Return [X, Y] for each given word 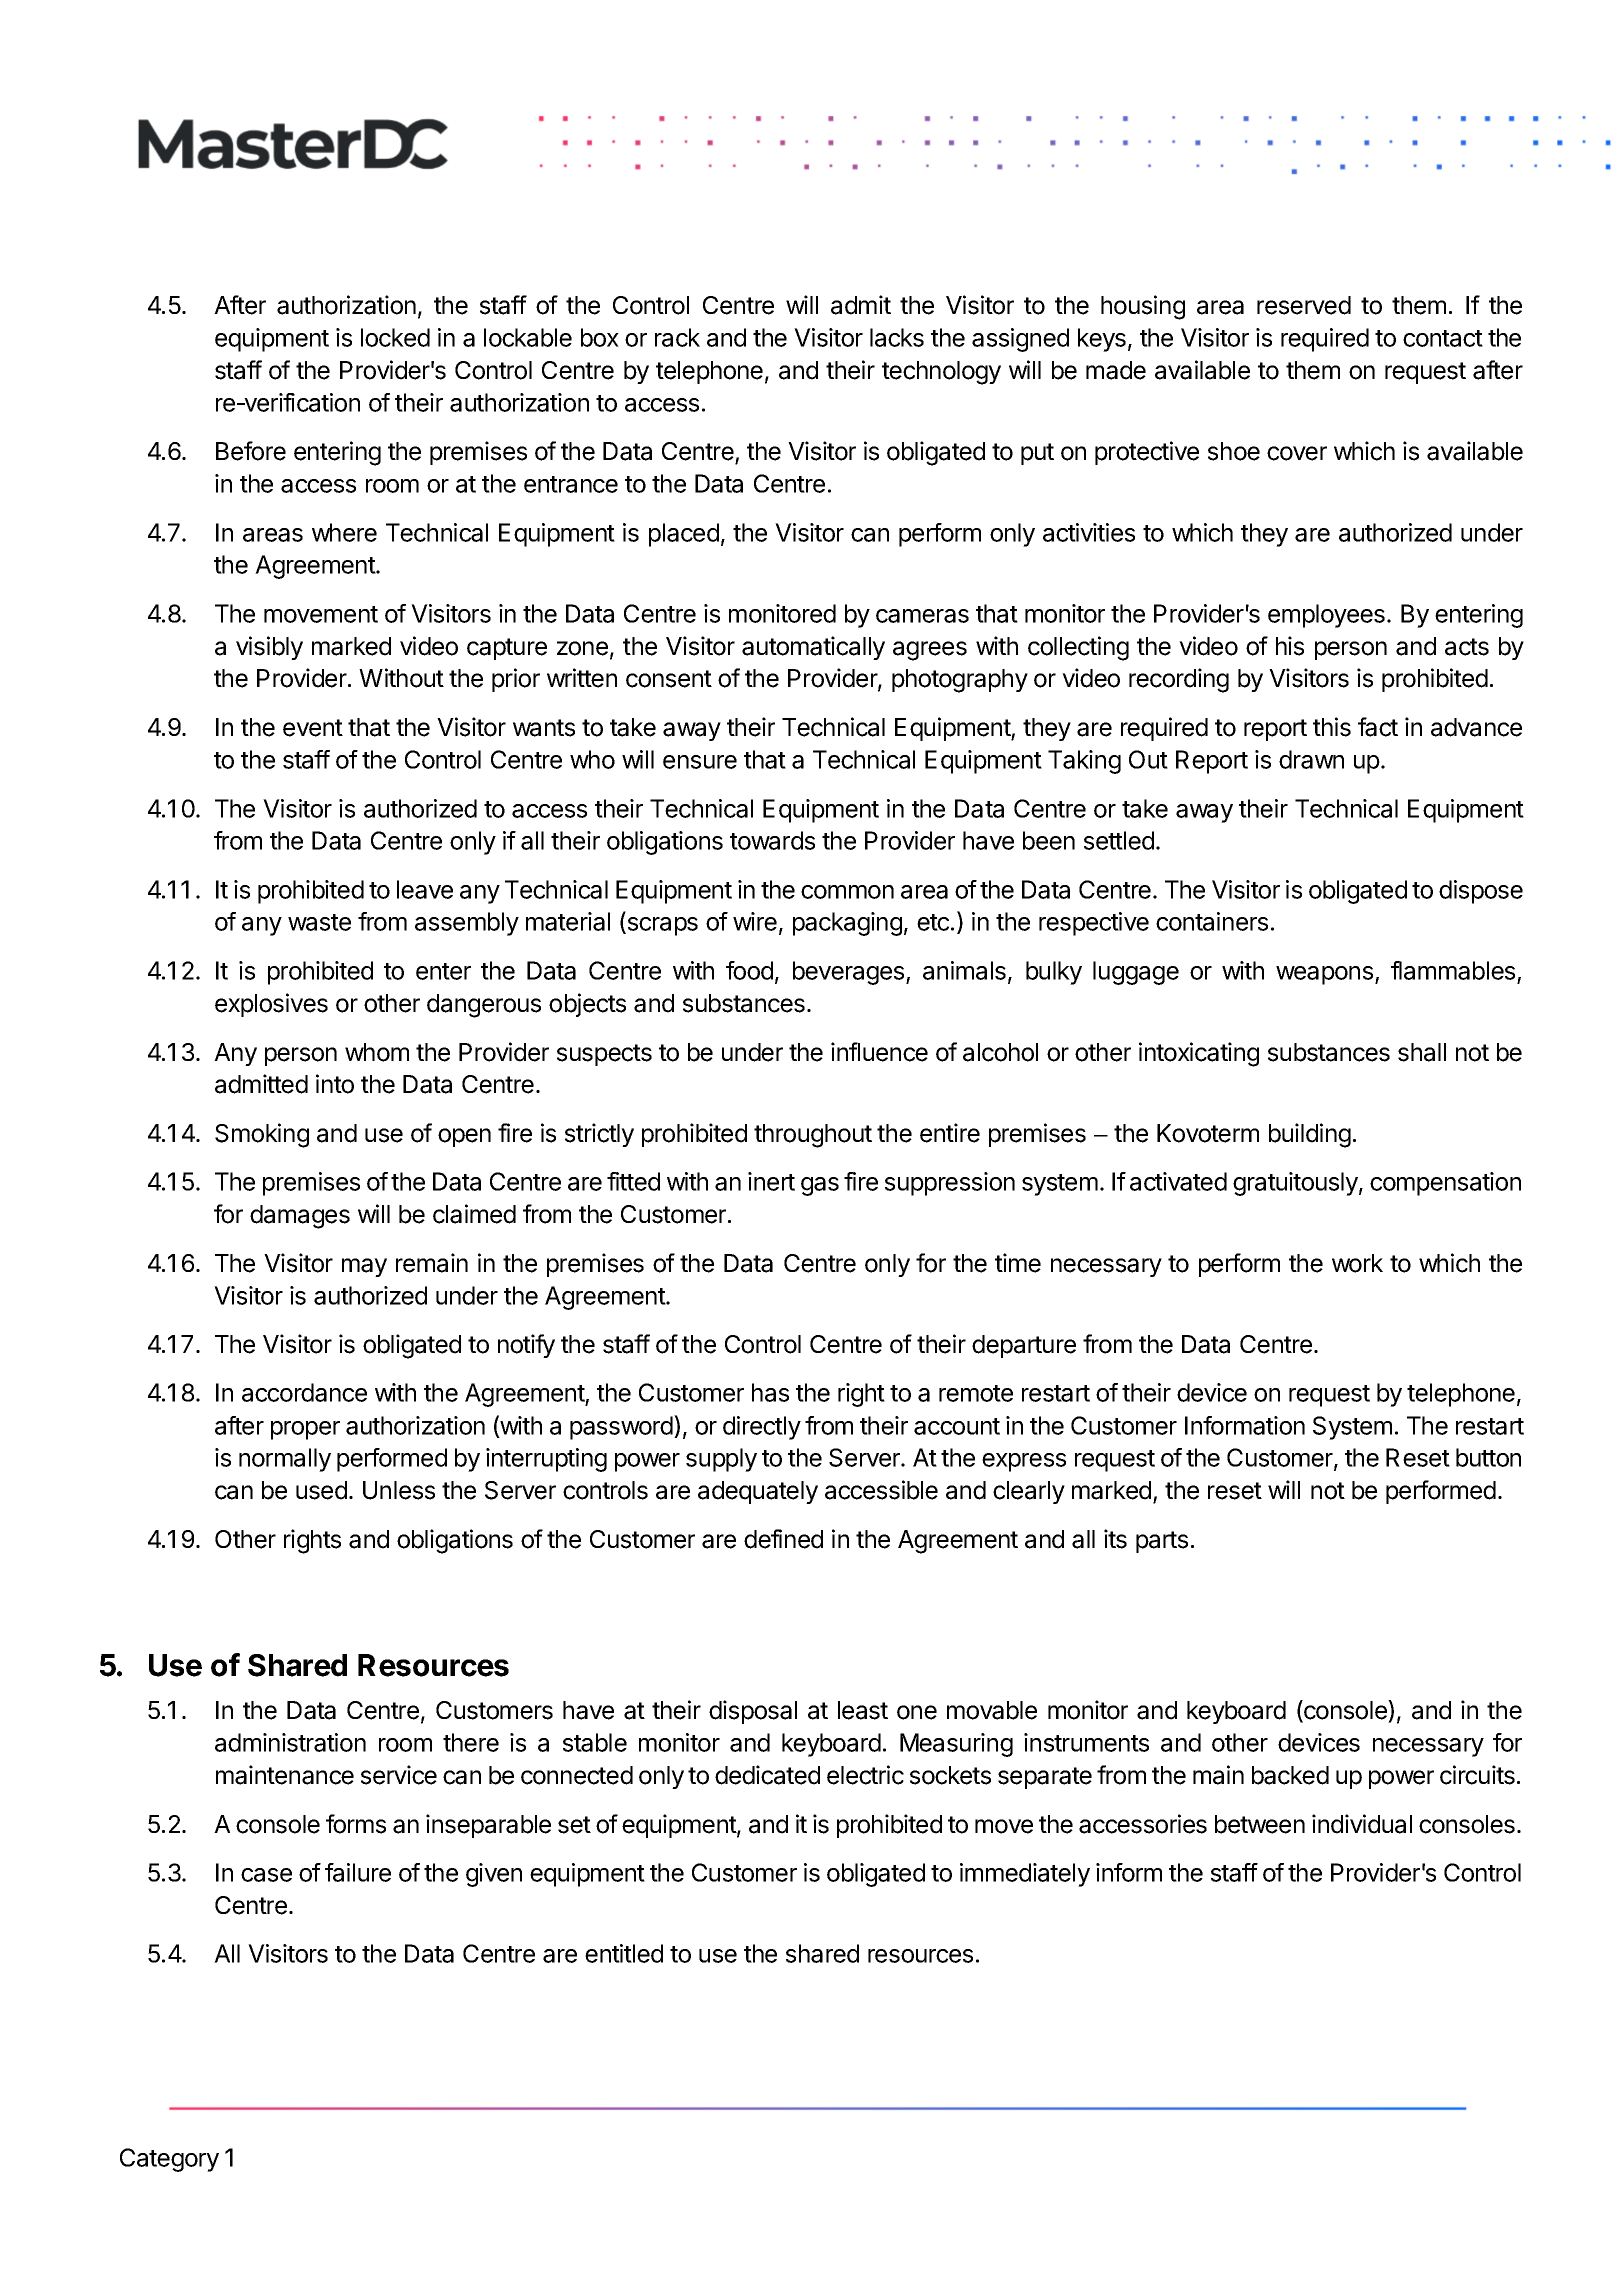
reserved [1304, 305]
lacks [897, 337]
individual [1362, 1824]
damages [300, 1217]
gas [820, 1186]
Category [169, 2160]
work [1357, 1263]
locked [395, 337]
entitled [624, 1953]
